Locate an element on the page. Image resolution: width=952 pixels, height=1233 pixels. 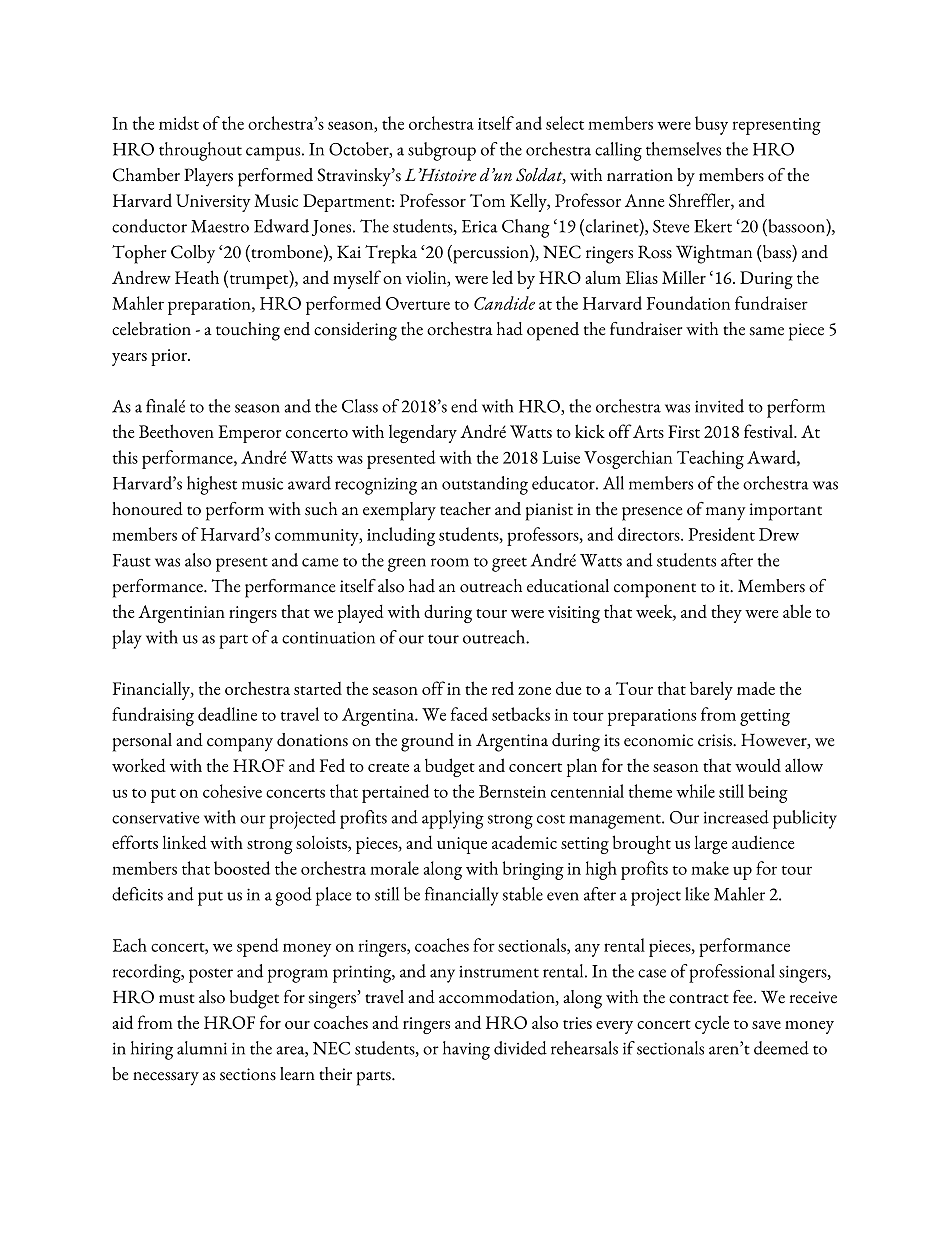
company is located at coordinates (240, 745).
